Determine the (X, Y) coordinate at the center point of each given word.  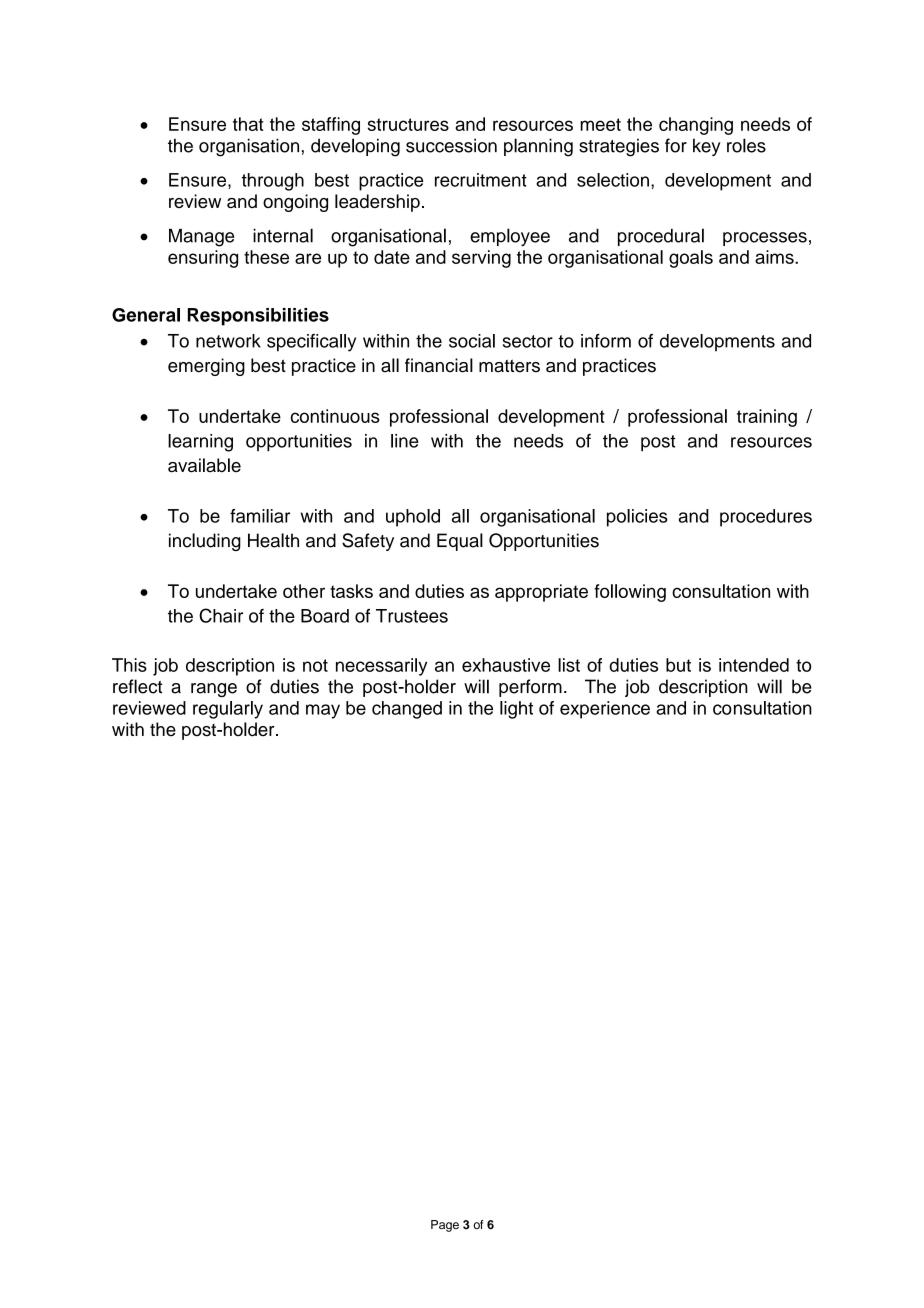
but (678, 665)
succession (451, 145)
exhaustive (506, 665)
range (214, 690)
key (707, 147)
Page (445, 1226)
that (248, 124)
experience (605, 710)
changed (407, 710)
